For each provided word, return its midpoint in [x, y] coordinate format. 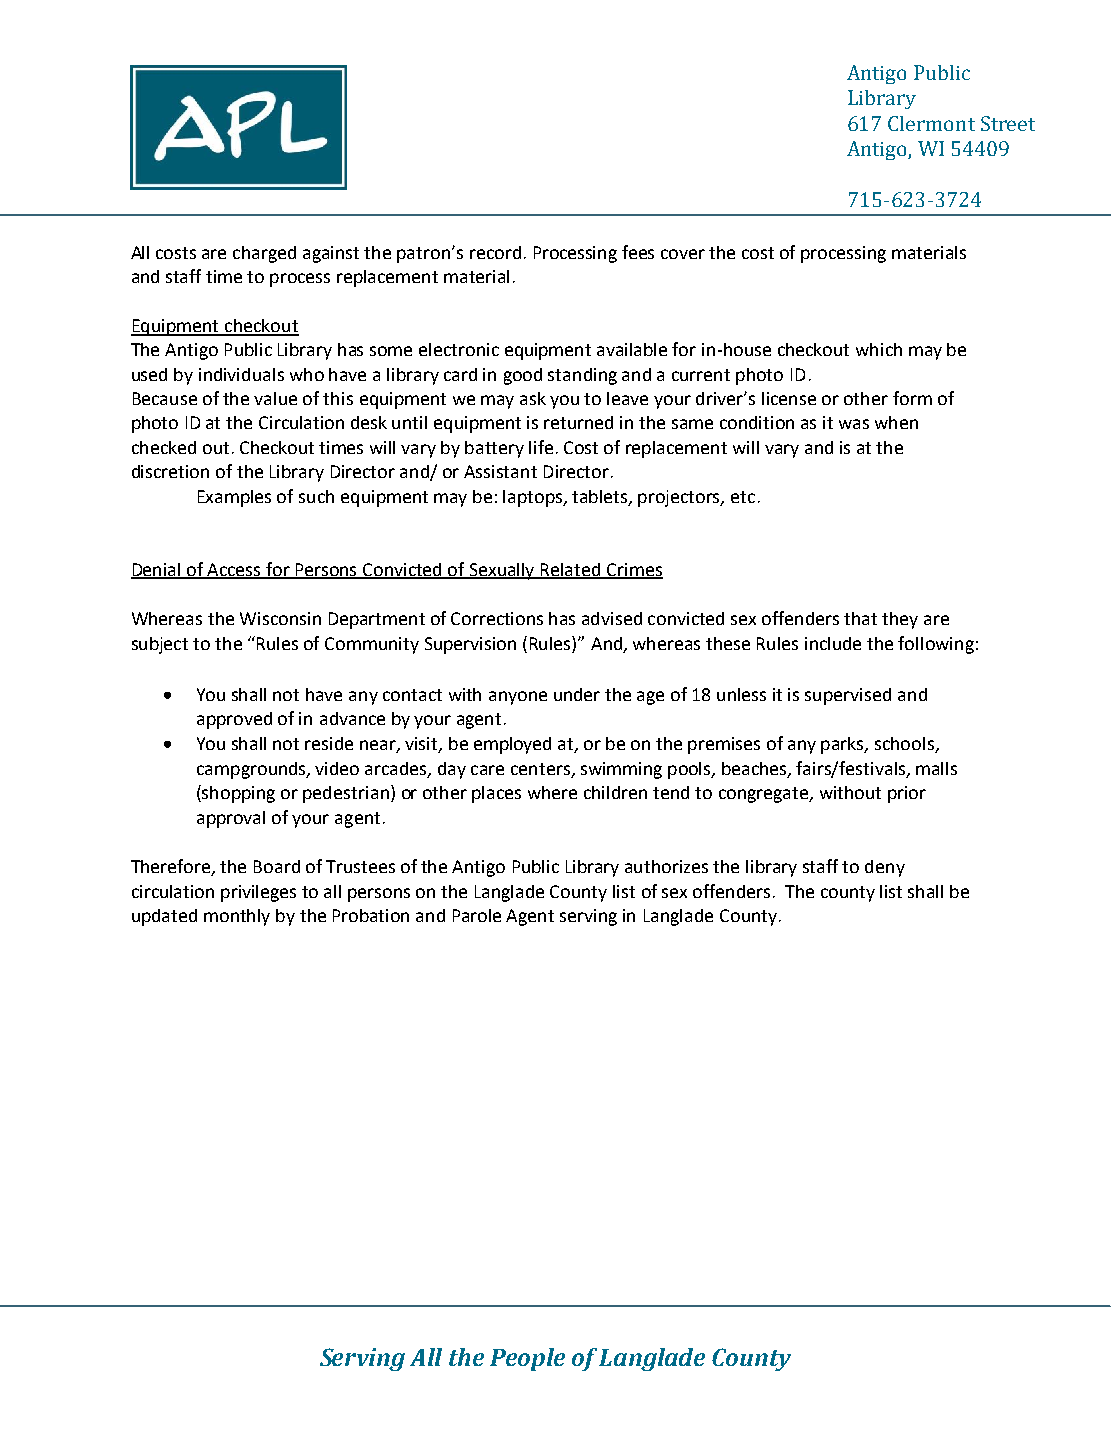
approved [234, 720]
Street [1008, 123]
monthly [237, 917]
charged [264, 254]
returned [578, 422]
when [896, 422]
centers [542, 770]
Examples [234, 498]
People [527, 1359]
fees [638, 252]
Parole [477, 915]
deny [885, 868]
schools [905, 745]
